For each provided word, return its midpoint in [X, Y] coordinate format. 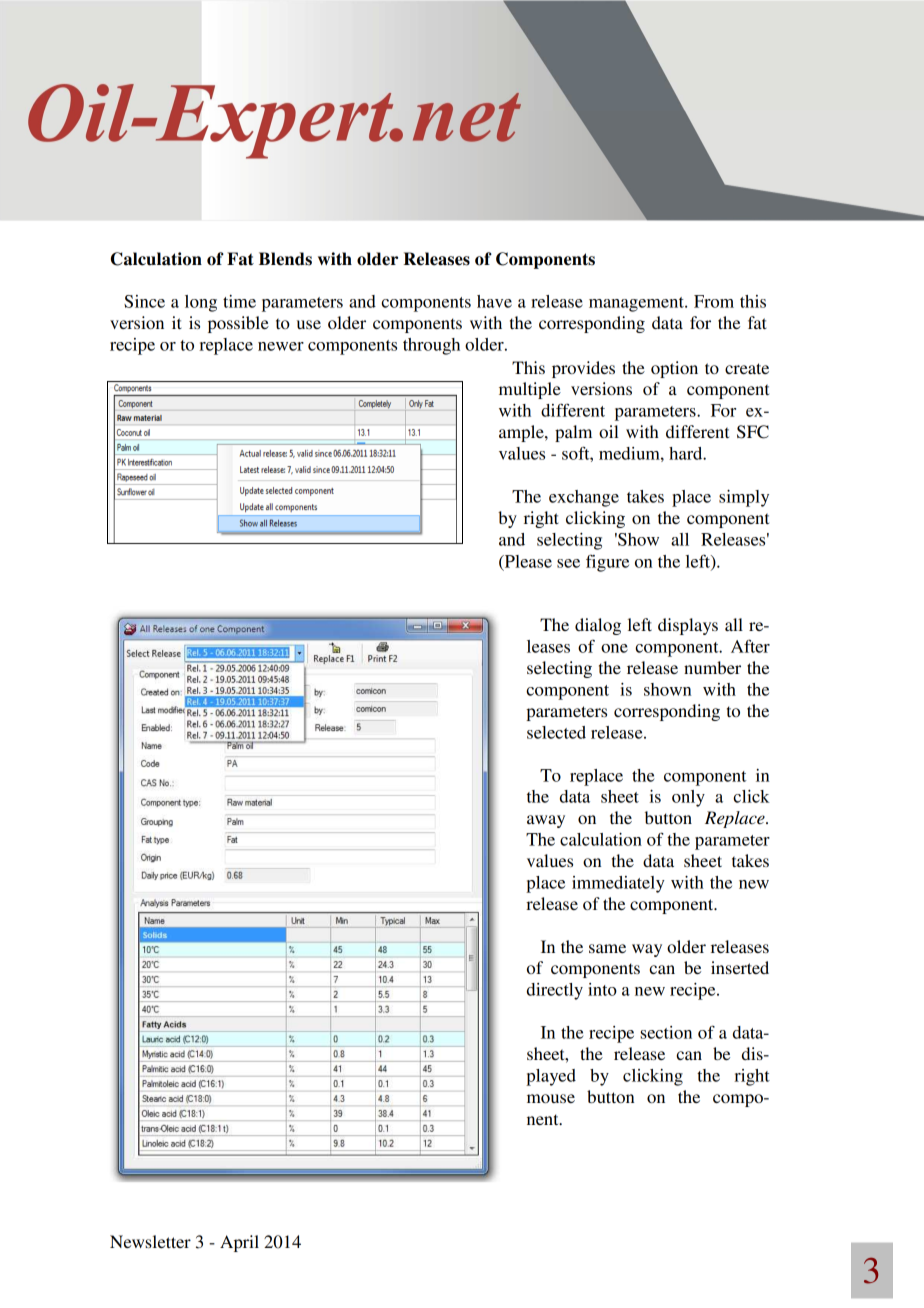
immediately [618, 884]
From [714, 301]
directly [555, 991]
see [568, 563]
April [239, 1243]
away [546, 821]
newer [281, 346]
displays [688, 626]
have [494, 301]
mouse [551, 1098]
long [201, 303]
